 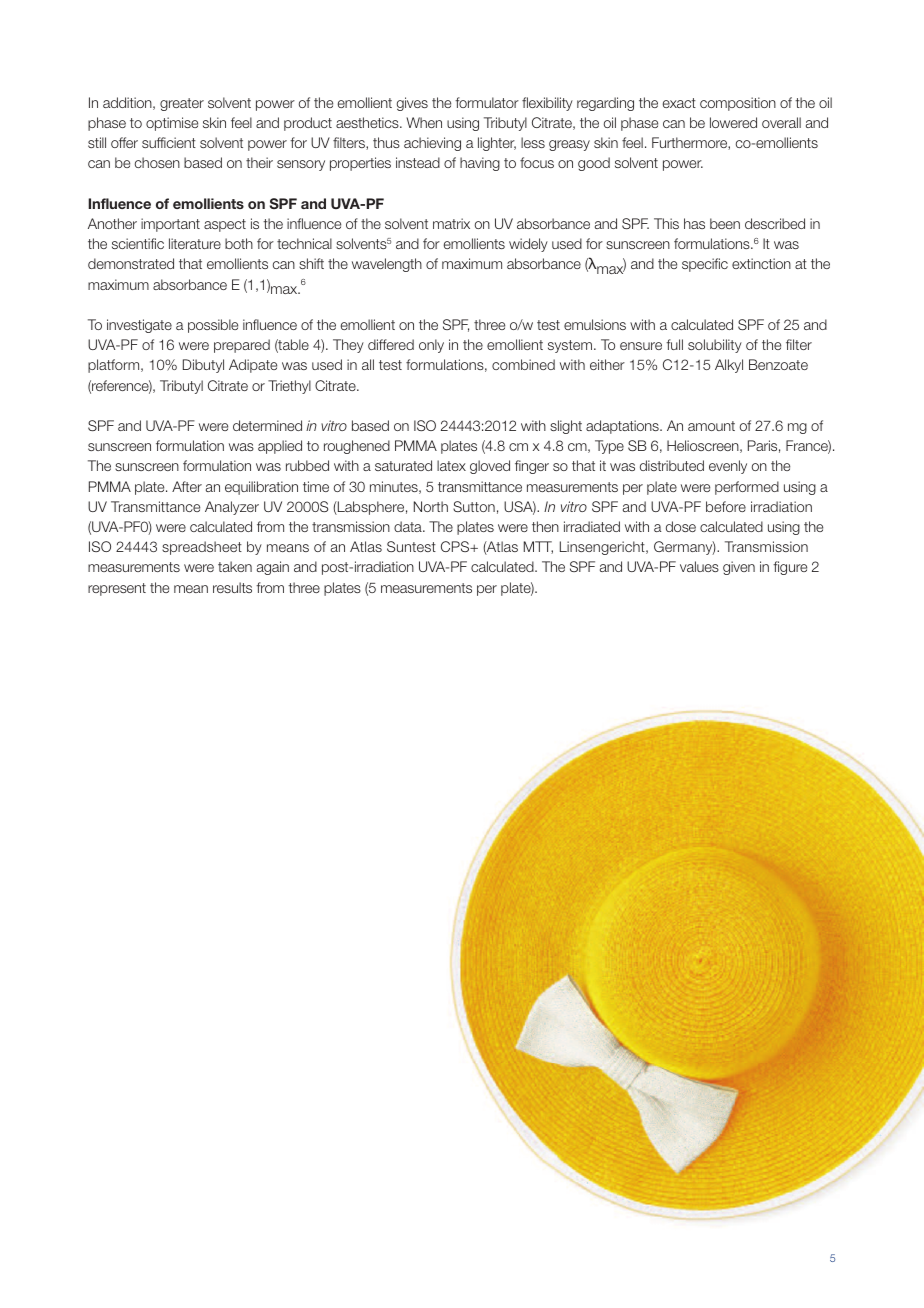 I want to click on taken, so click(x=235, y=566).
